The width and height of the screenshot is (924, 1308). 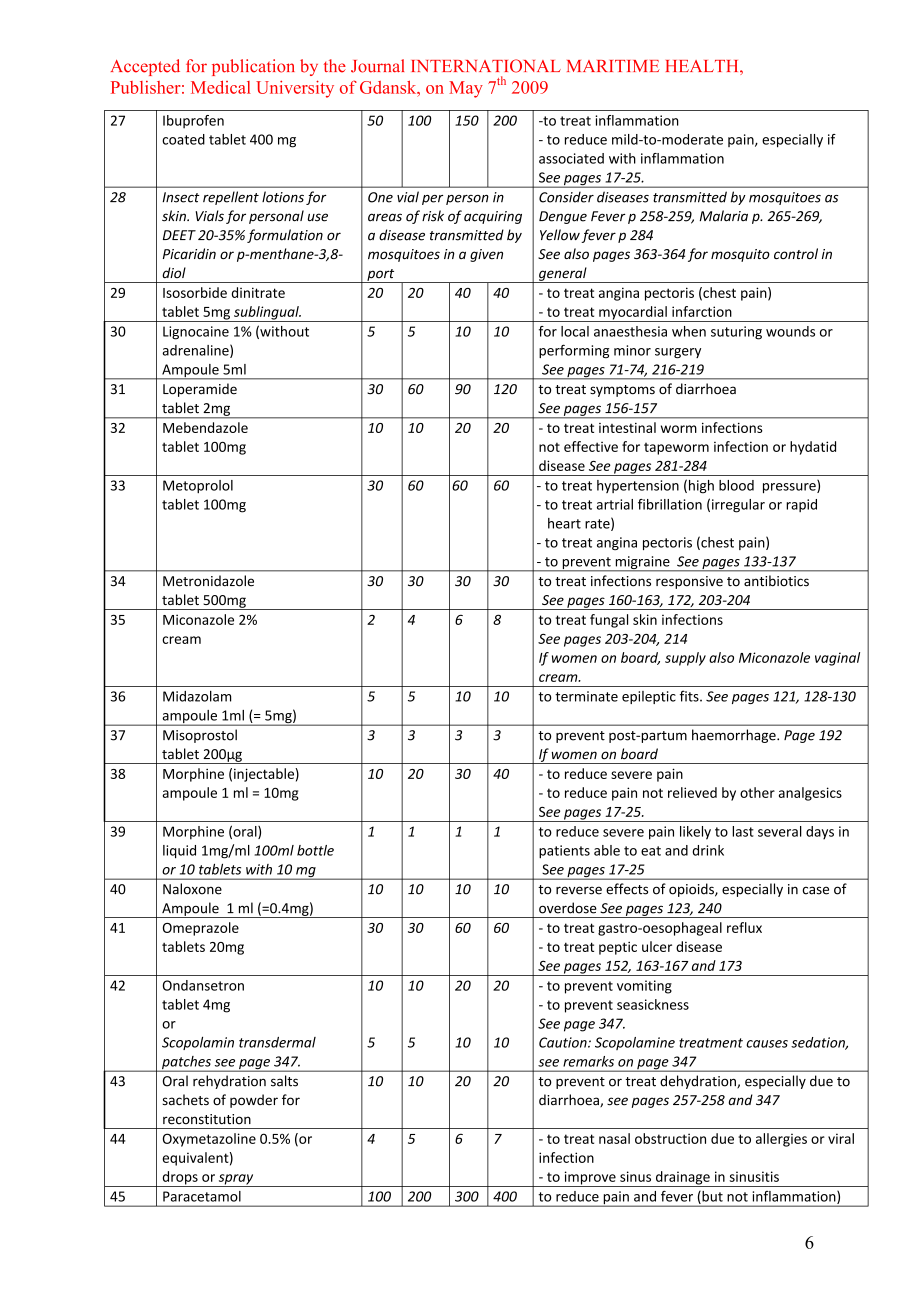 I want to click on Metronidazole, so click(x=208, y=581).
